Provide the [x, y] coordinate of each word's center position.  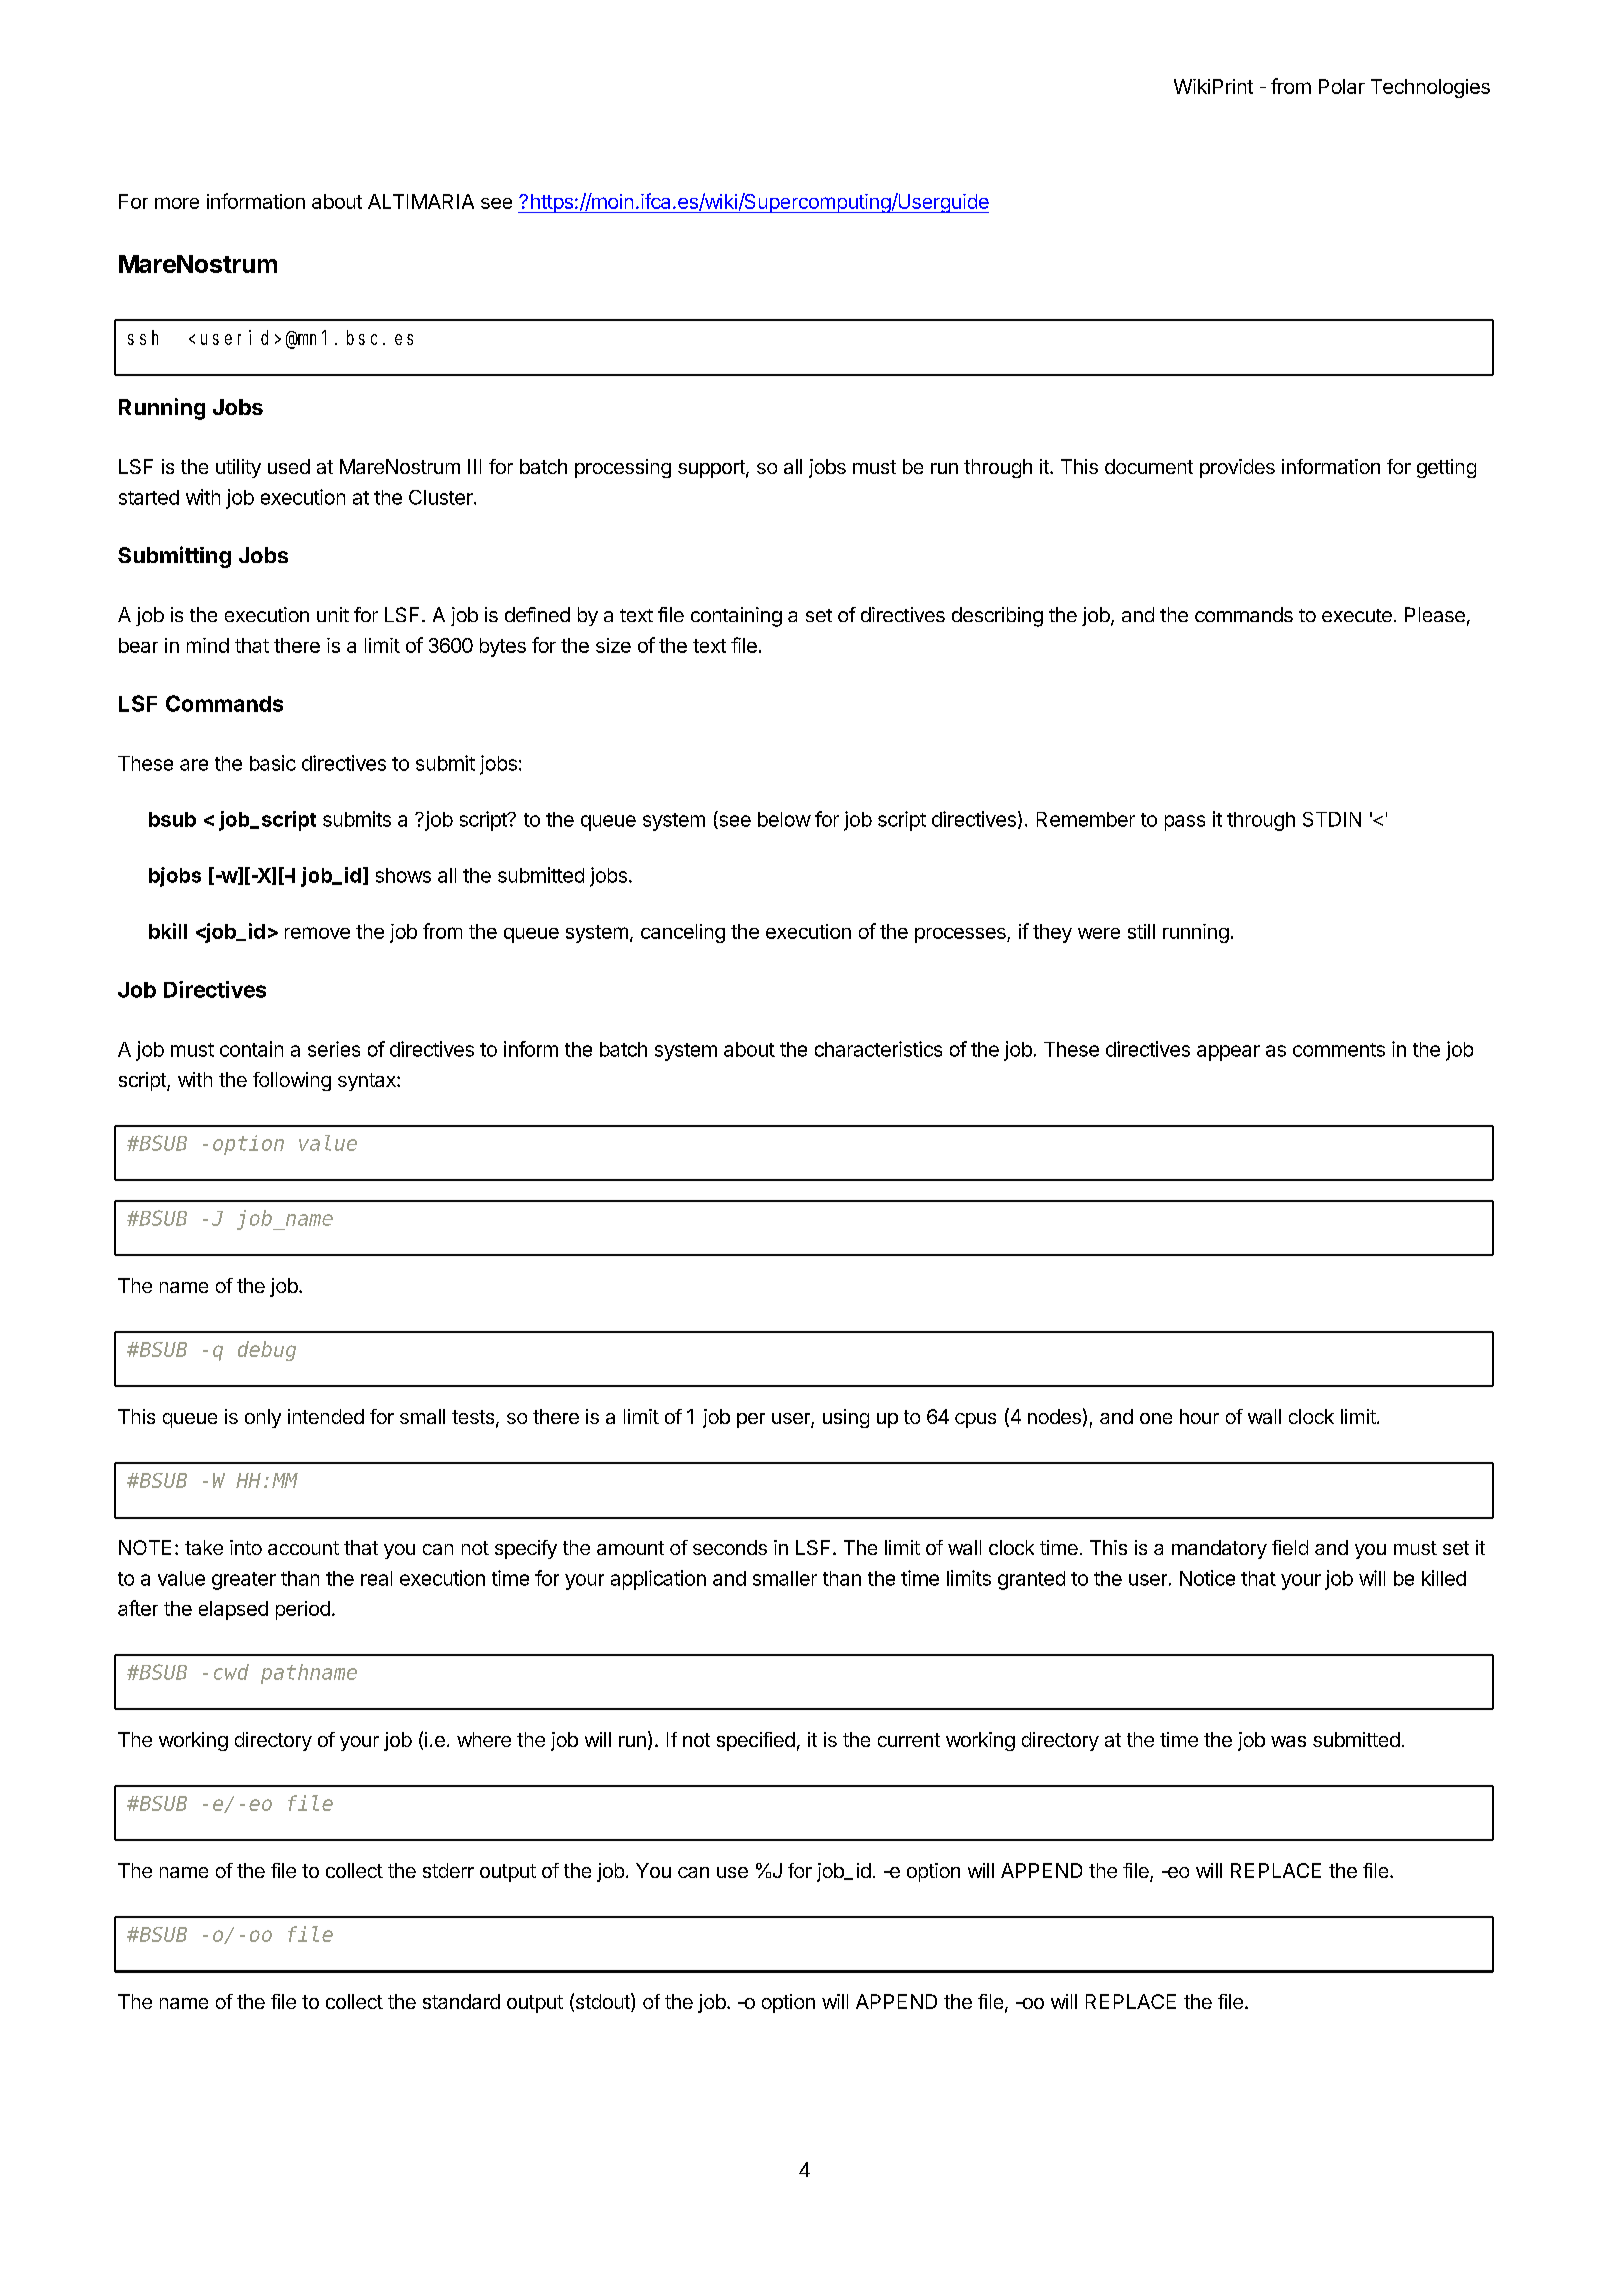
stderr [448, 1870]
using [846, 1418]
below [784, 819]
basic [273, 763]
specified [756, 1741]
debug [267, 1351]
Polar [1342, 86]
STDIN [1332, 819]
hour [1199, 1416]
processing [623, 468]
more [177, 203]
